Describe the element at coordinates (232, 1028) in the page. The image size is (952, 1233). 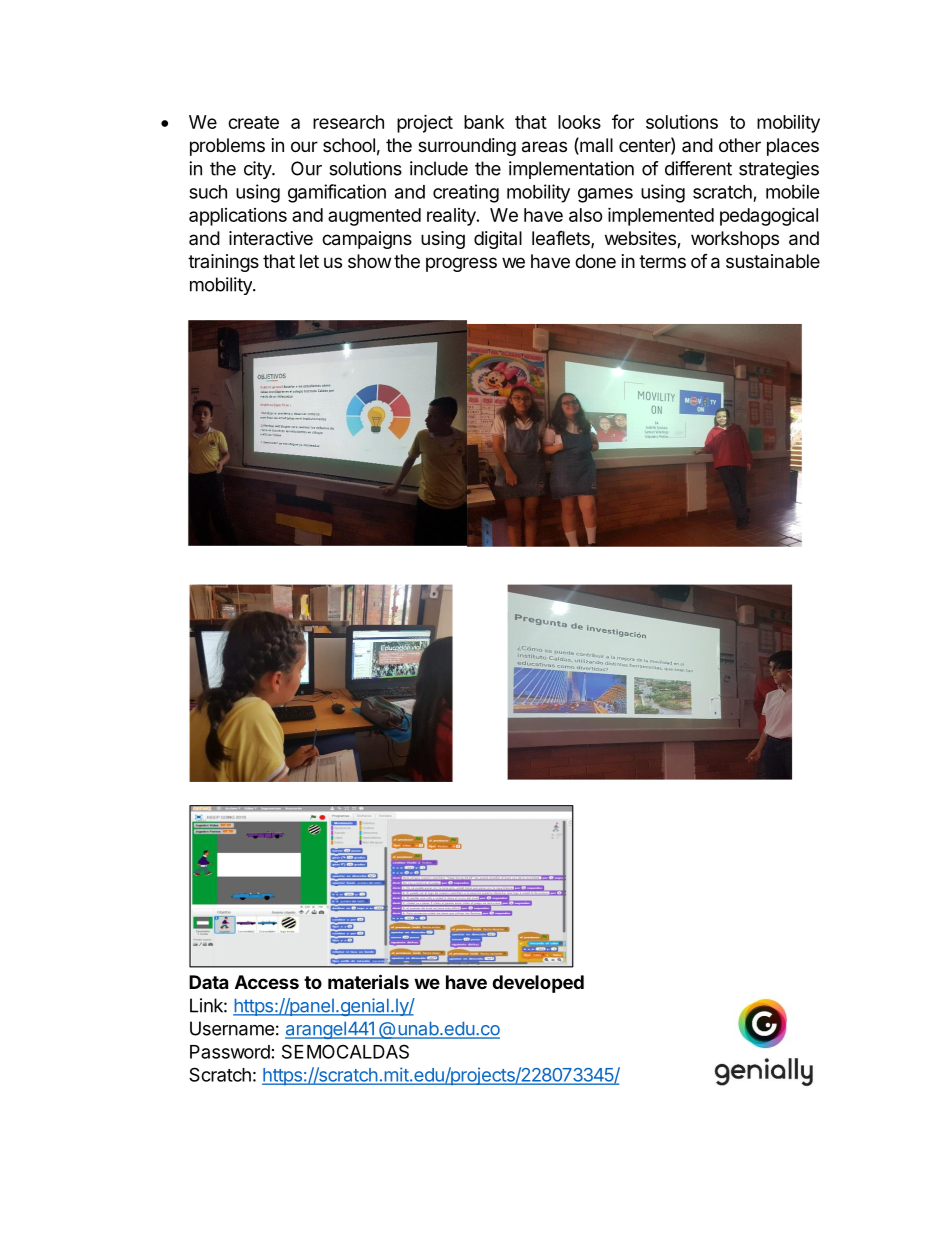
I see `Username` at that location.
